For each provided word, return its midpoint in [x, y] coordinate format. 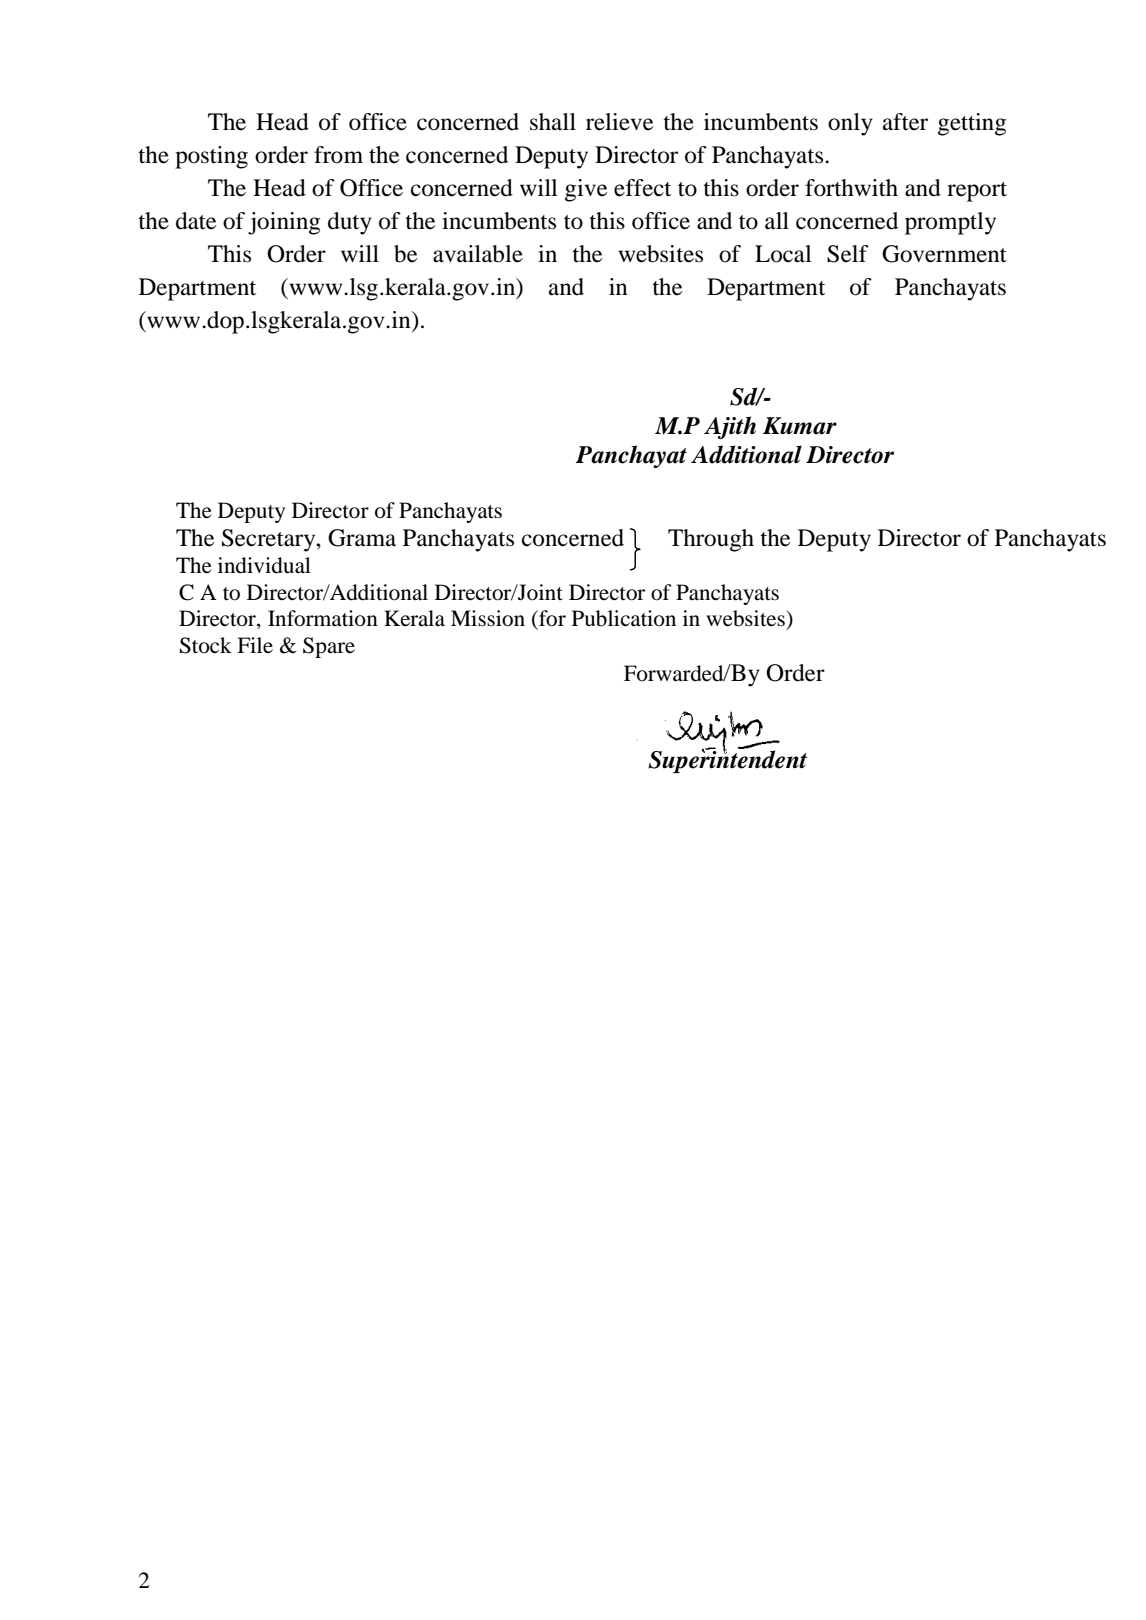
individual [264, 565]
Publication [624, 618]
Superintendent [727, 760]
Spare [329, 647]
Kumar [800, 426]
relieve [619, 122]
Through [711, 540]
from [338, 155]
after [905, 122]
